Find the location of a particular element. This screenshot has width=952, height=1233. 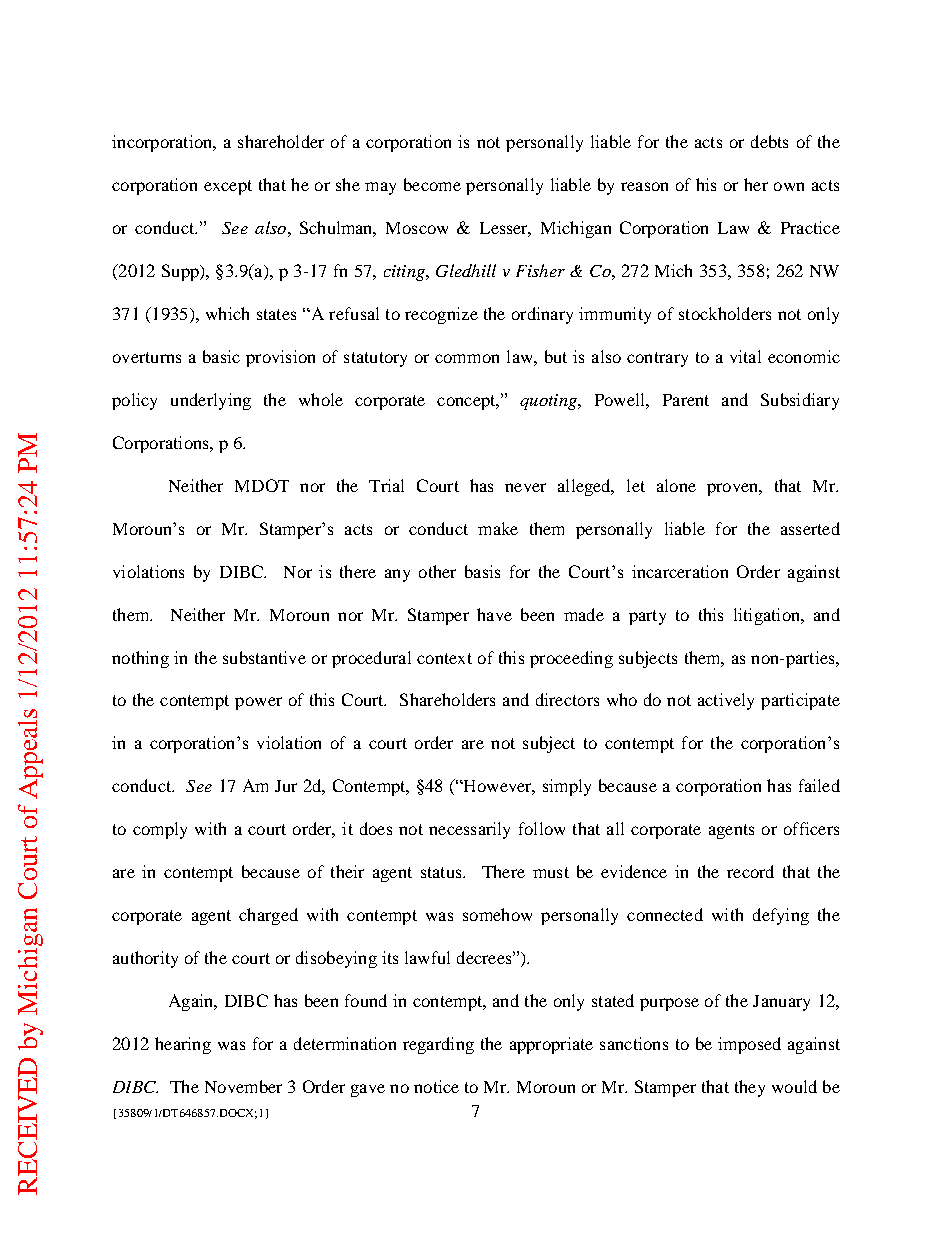

hearing is located at coordinates (183, 1045).
